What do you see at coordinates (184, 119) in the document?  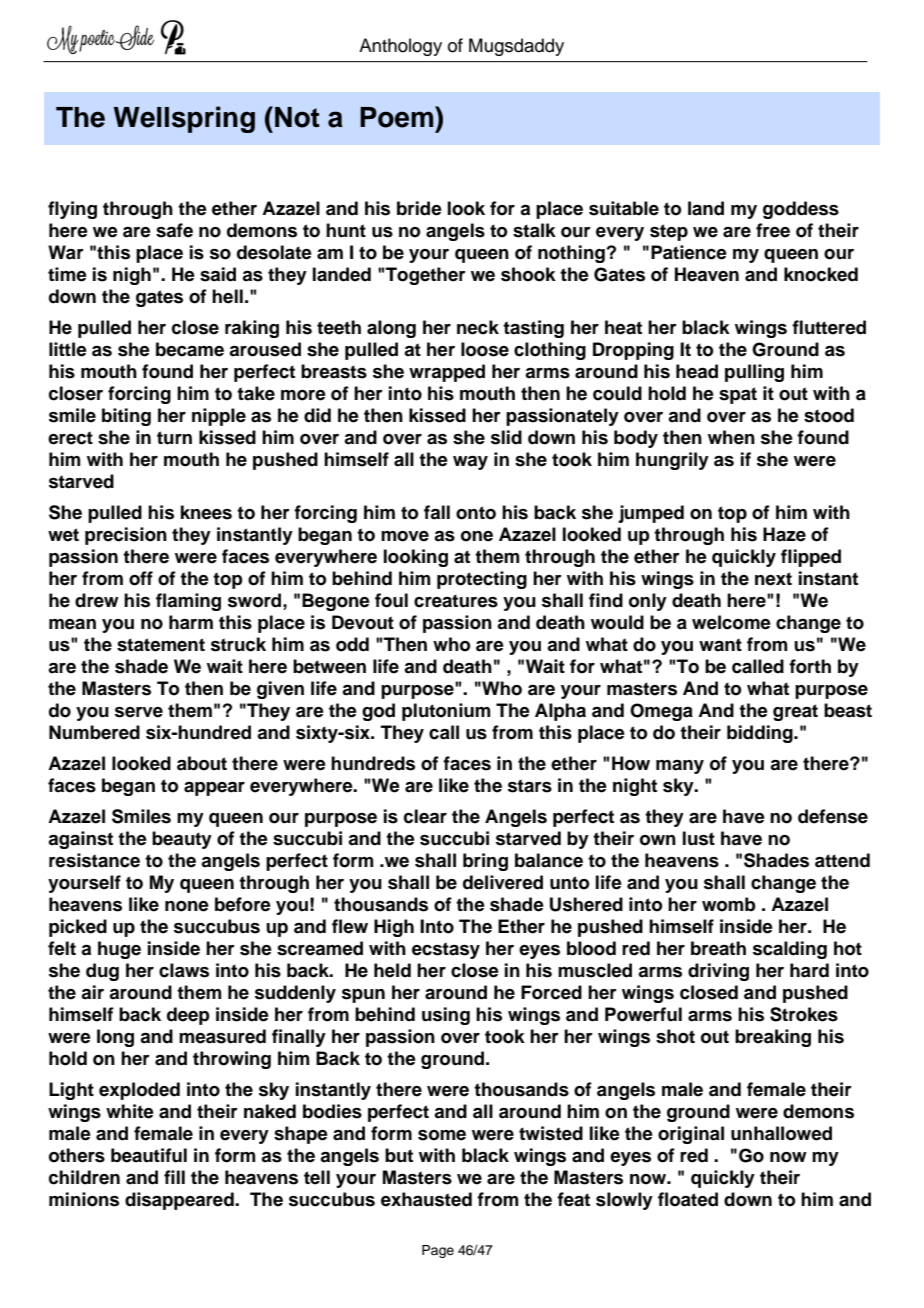 I see `Wellspring` at bounding box center [184, 119].
